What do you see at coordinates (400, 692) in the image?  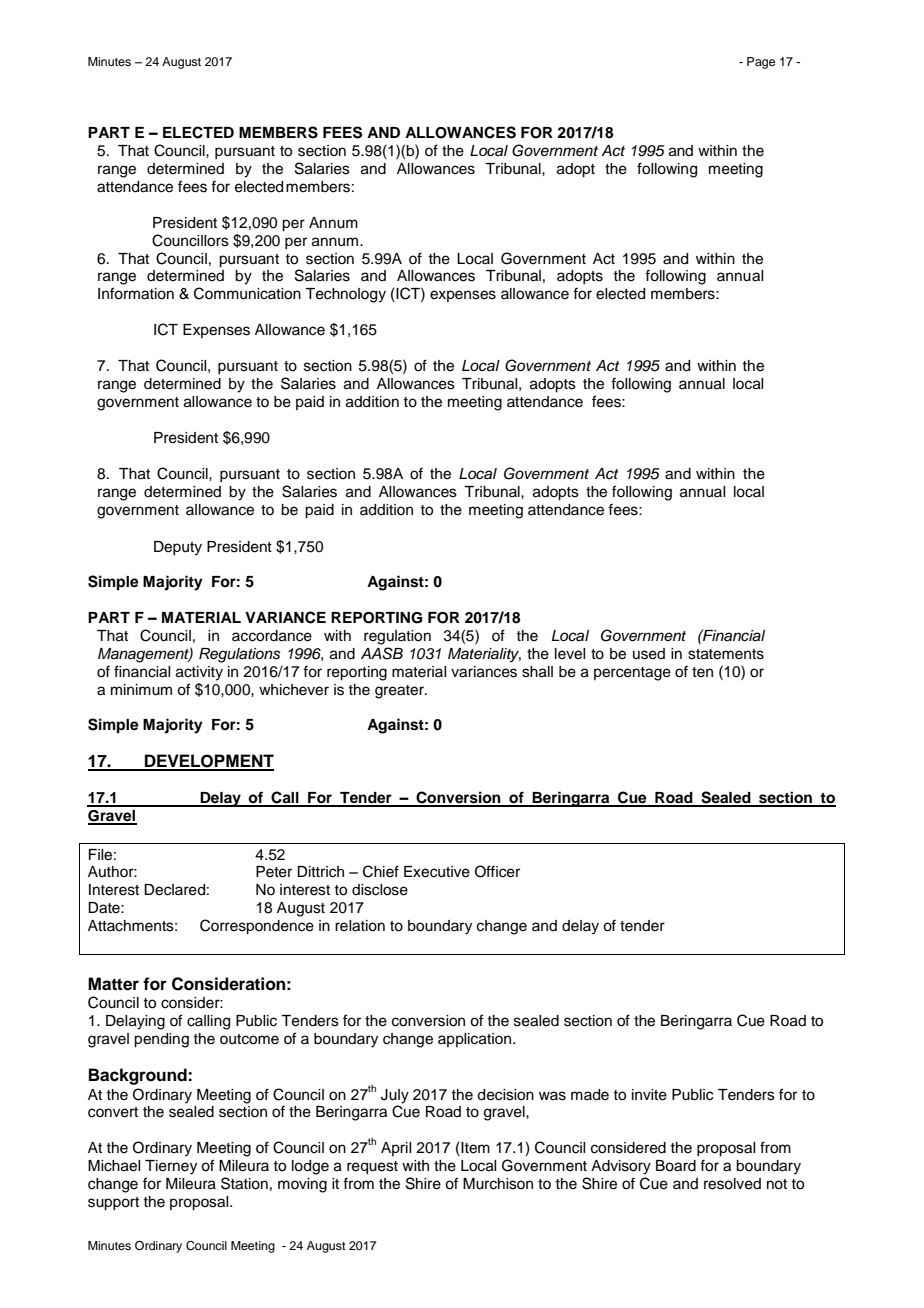 I see `greater` at bounding box center [400, 692].
